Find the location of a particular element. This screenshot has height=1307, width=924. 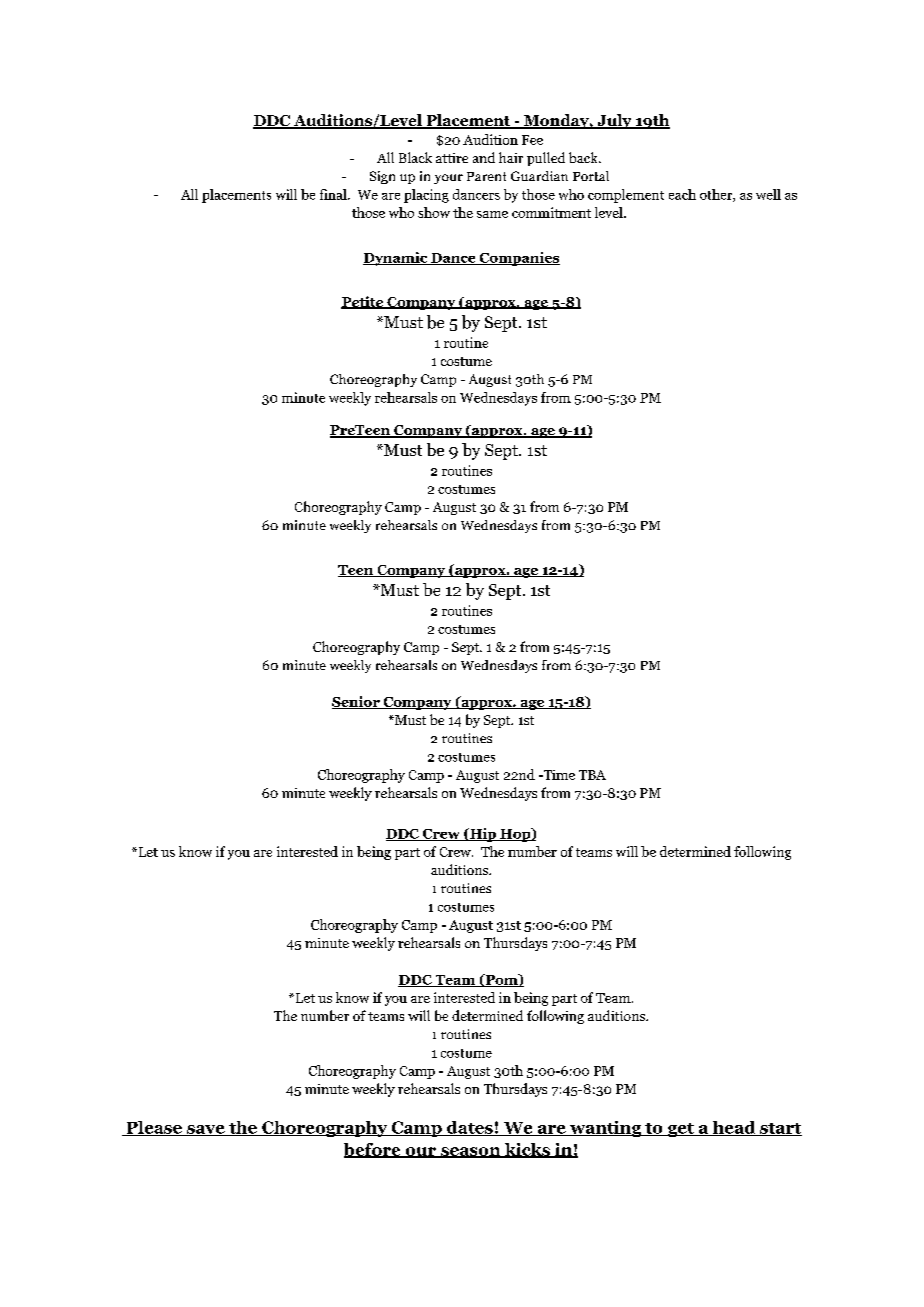

dates is located at coordinates (470, 1128).
